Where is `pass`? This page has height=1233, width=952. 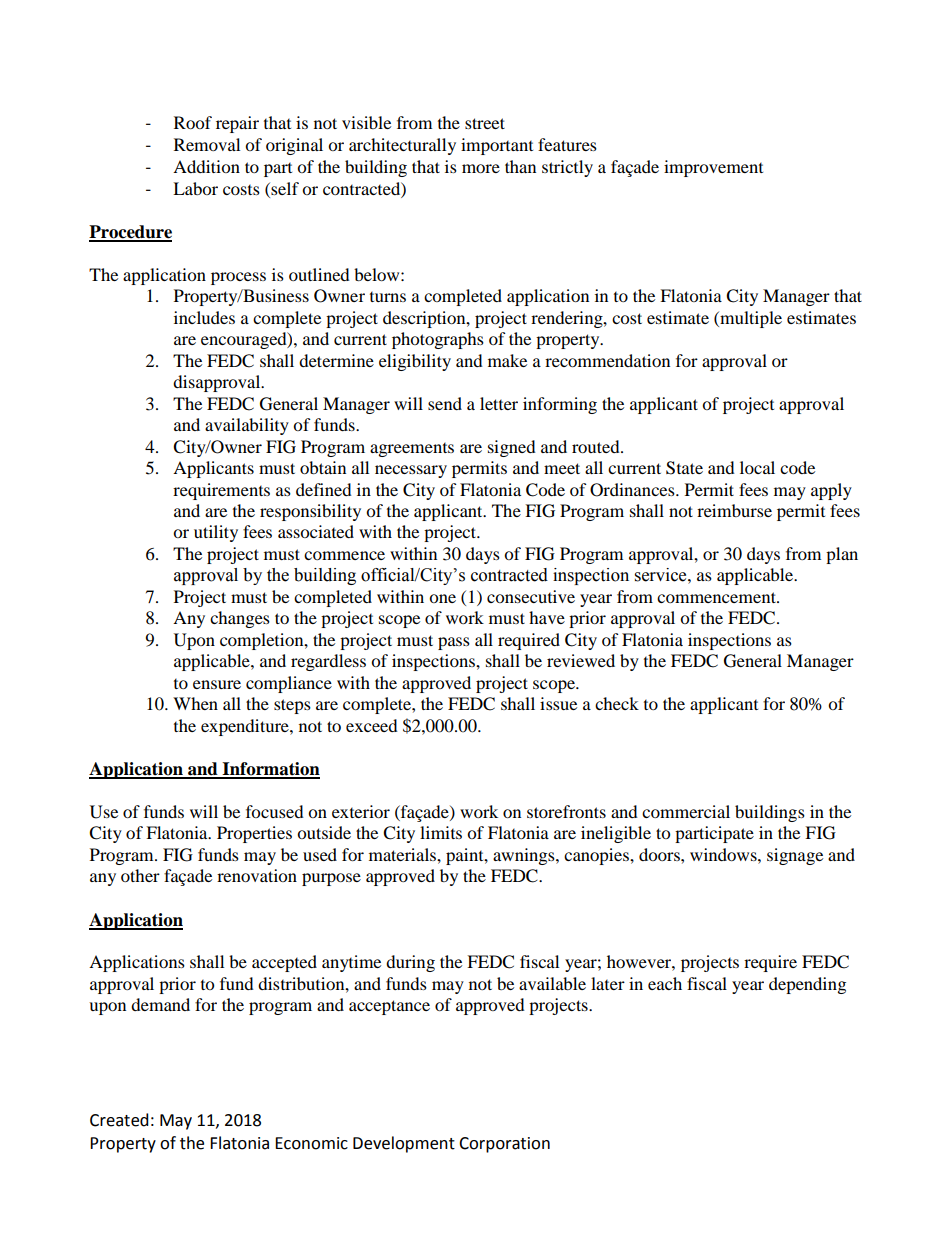
pass is located at coordinates (454, 643).
